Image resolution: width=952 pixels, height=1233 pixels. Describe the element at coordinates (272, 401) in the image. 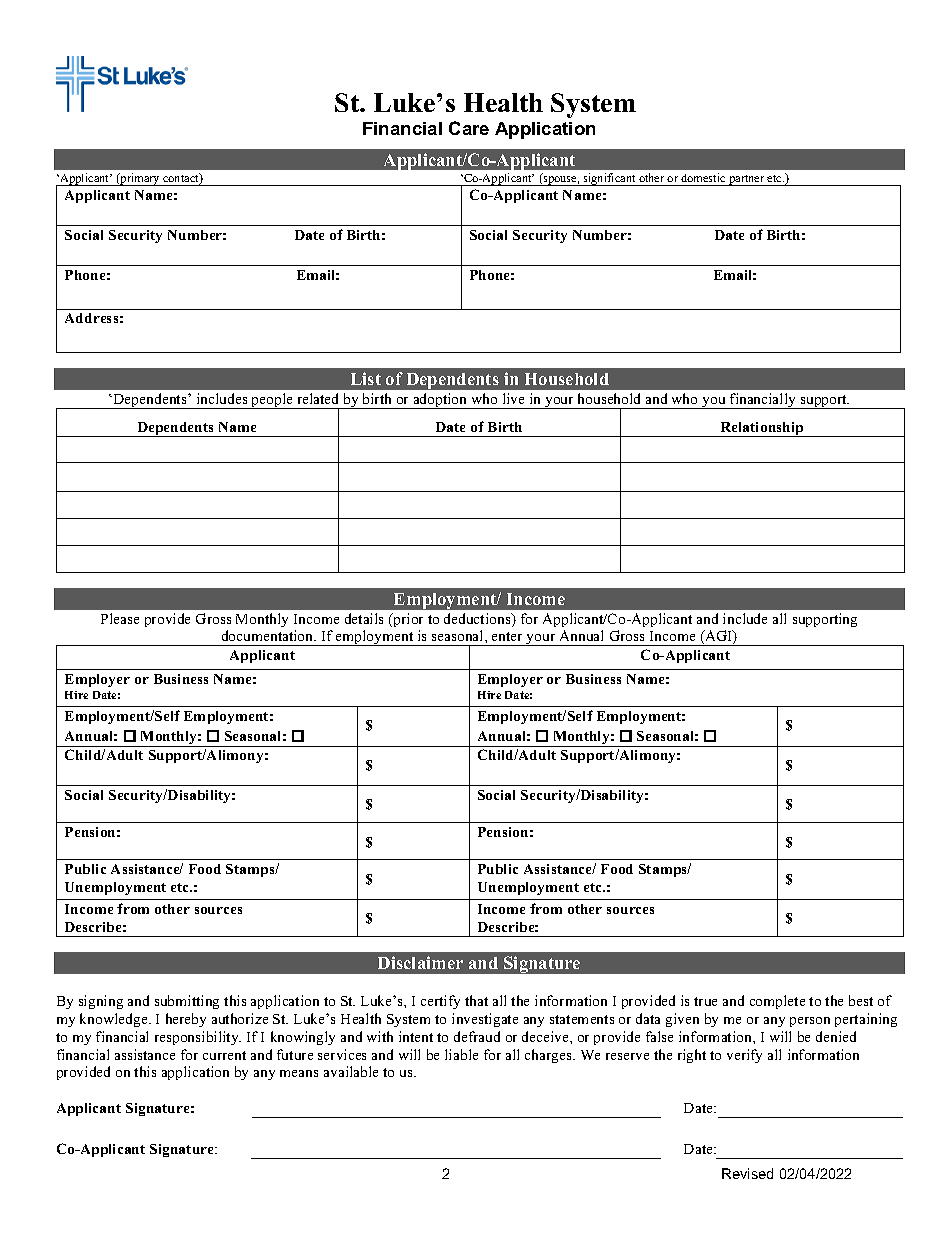

I see `people` at that location.
